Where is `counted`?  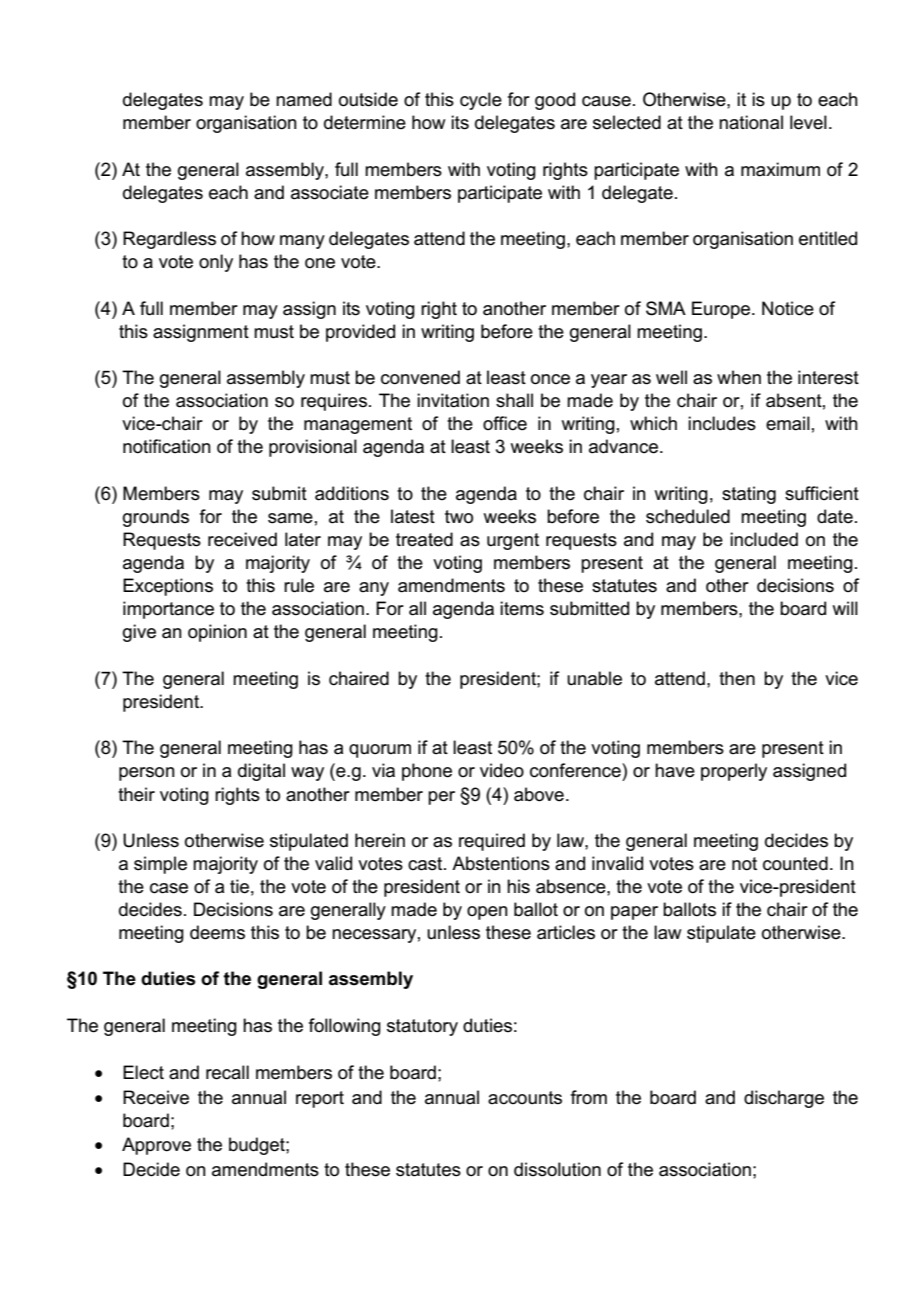
counted is located at coordinates (795, 863).
